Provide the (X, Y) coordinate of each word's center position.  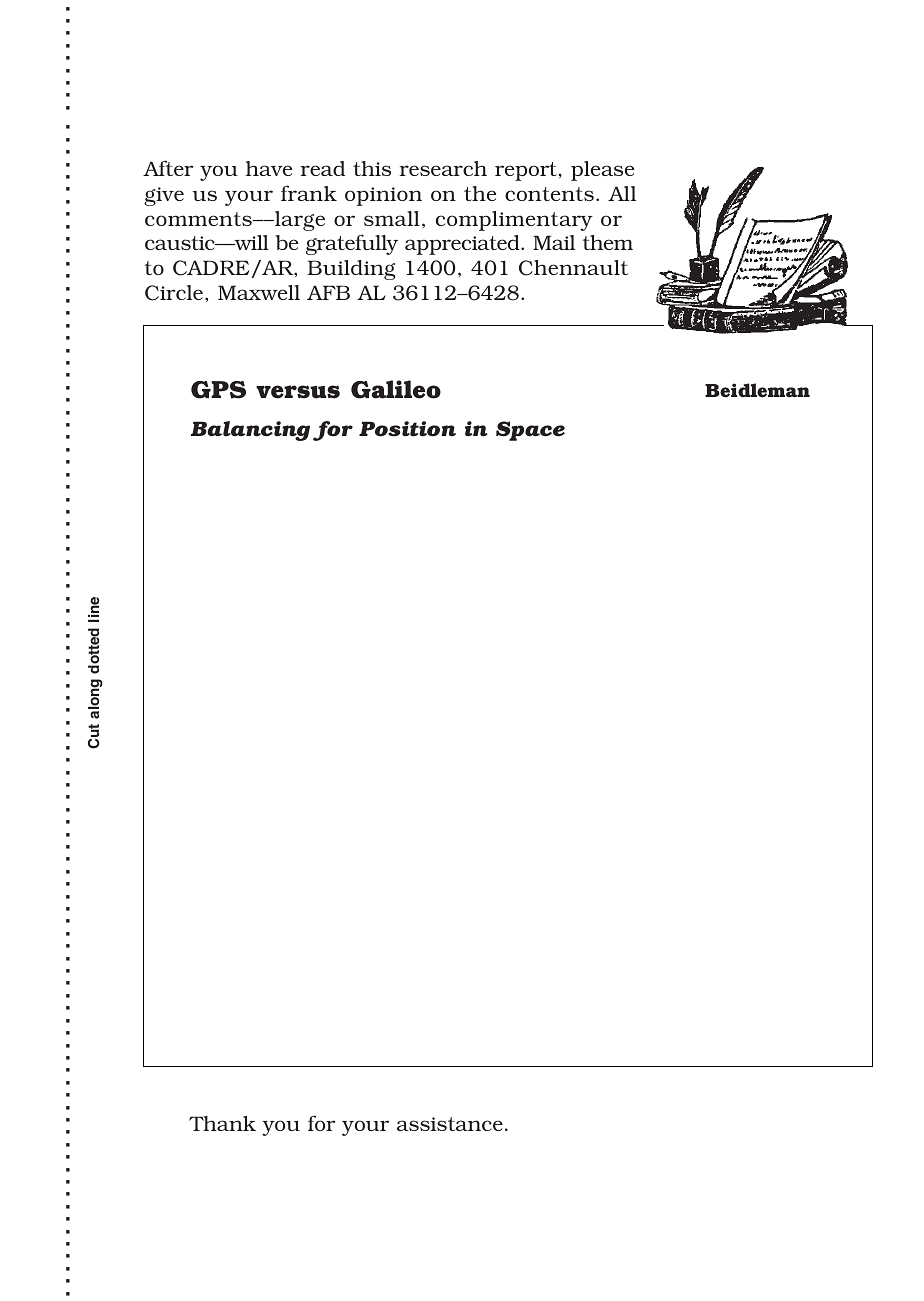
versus (298, 392)
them (608, 242)
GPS (218, 390)
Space (530, 431)
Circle (174, 293)
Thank (222, 1123)
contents (549, 194)
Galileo (396, 389)
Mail (554, 242)
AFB (328, 292)
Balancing (250, 431)
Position (407, 429)
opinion (383, 196)
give (164, 196)
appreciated (463, 245)
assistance (450, 1124)
